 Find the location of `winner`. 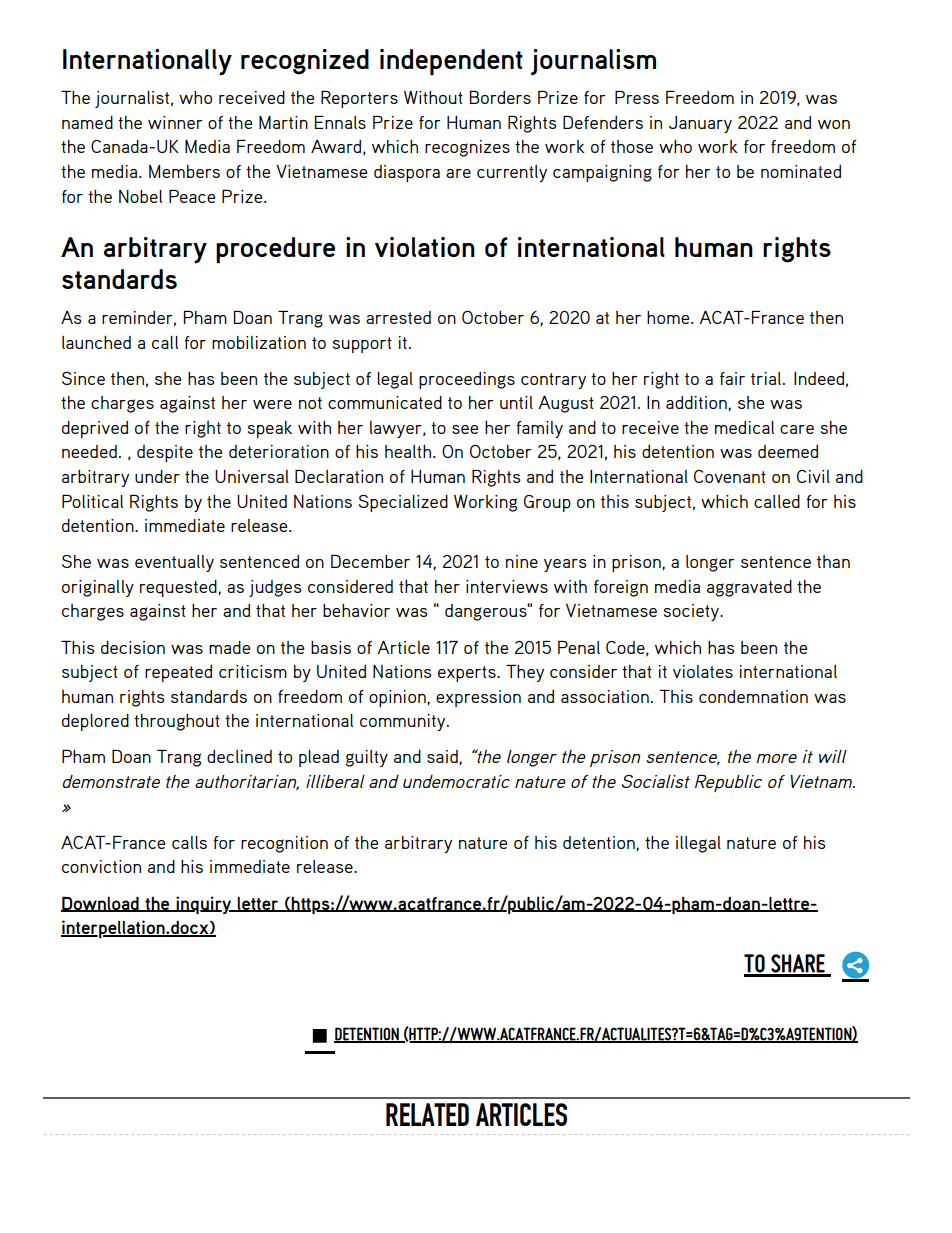

winner is located at coordinates (175, 122).
